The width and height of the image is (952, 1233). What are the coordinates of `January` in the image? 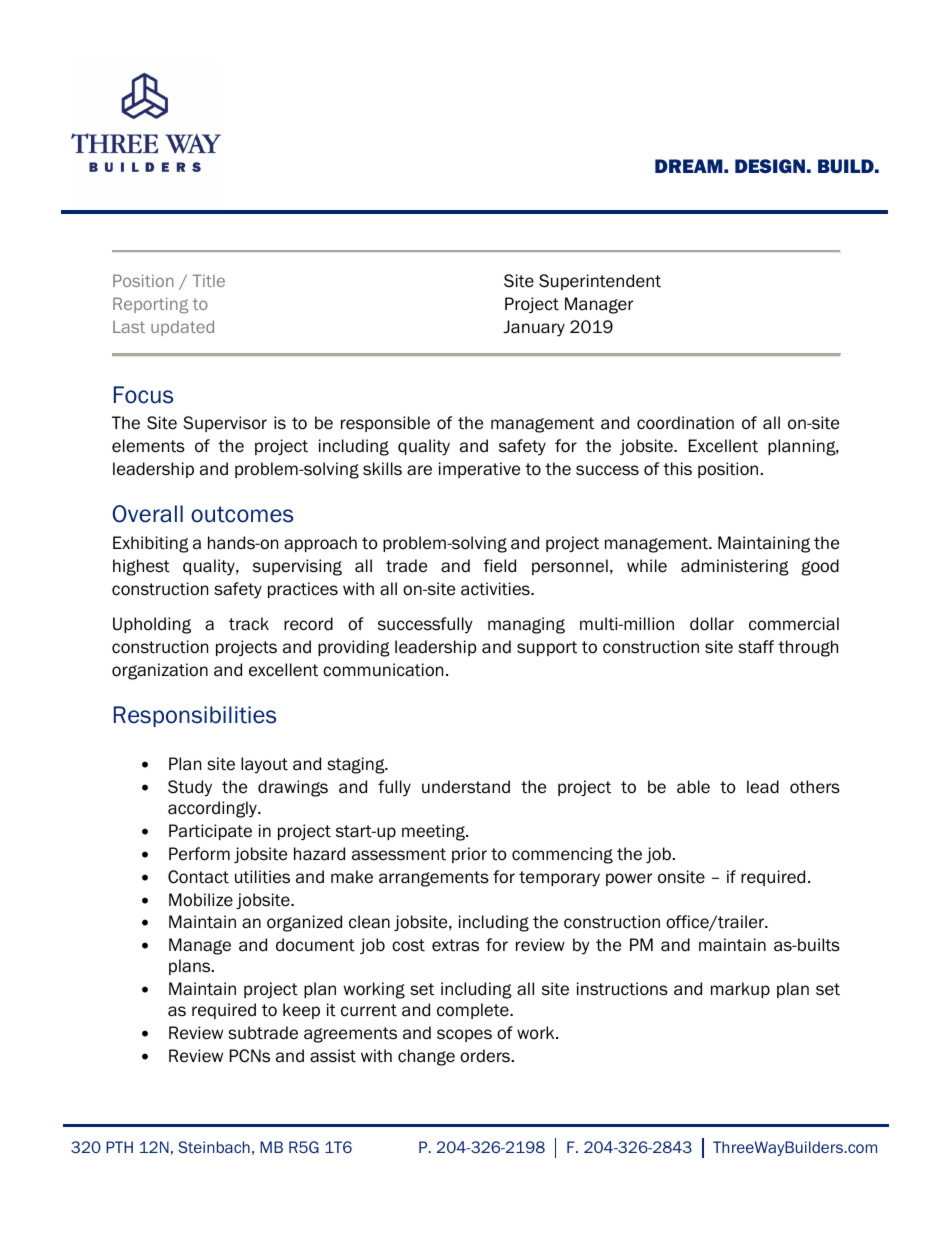 It's located at (534, 328).
